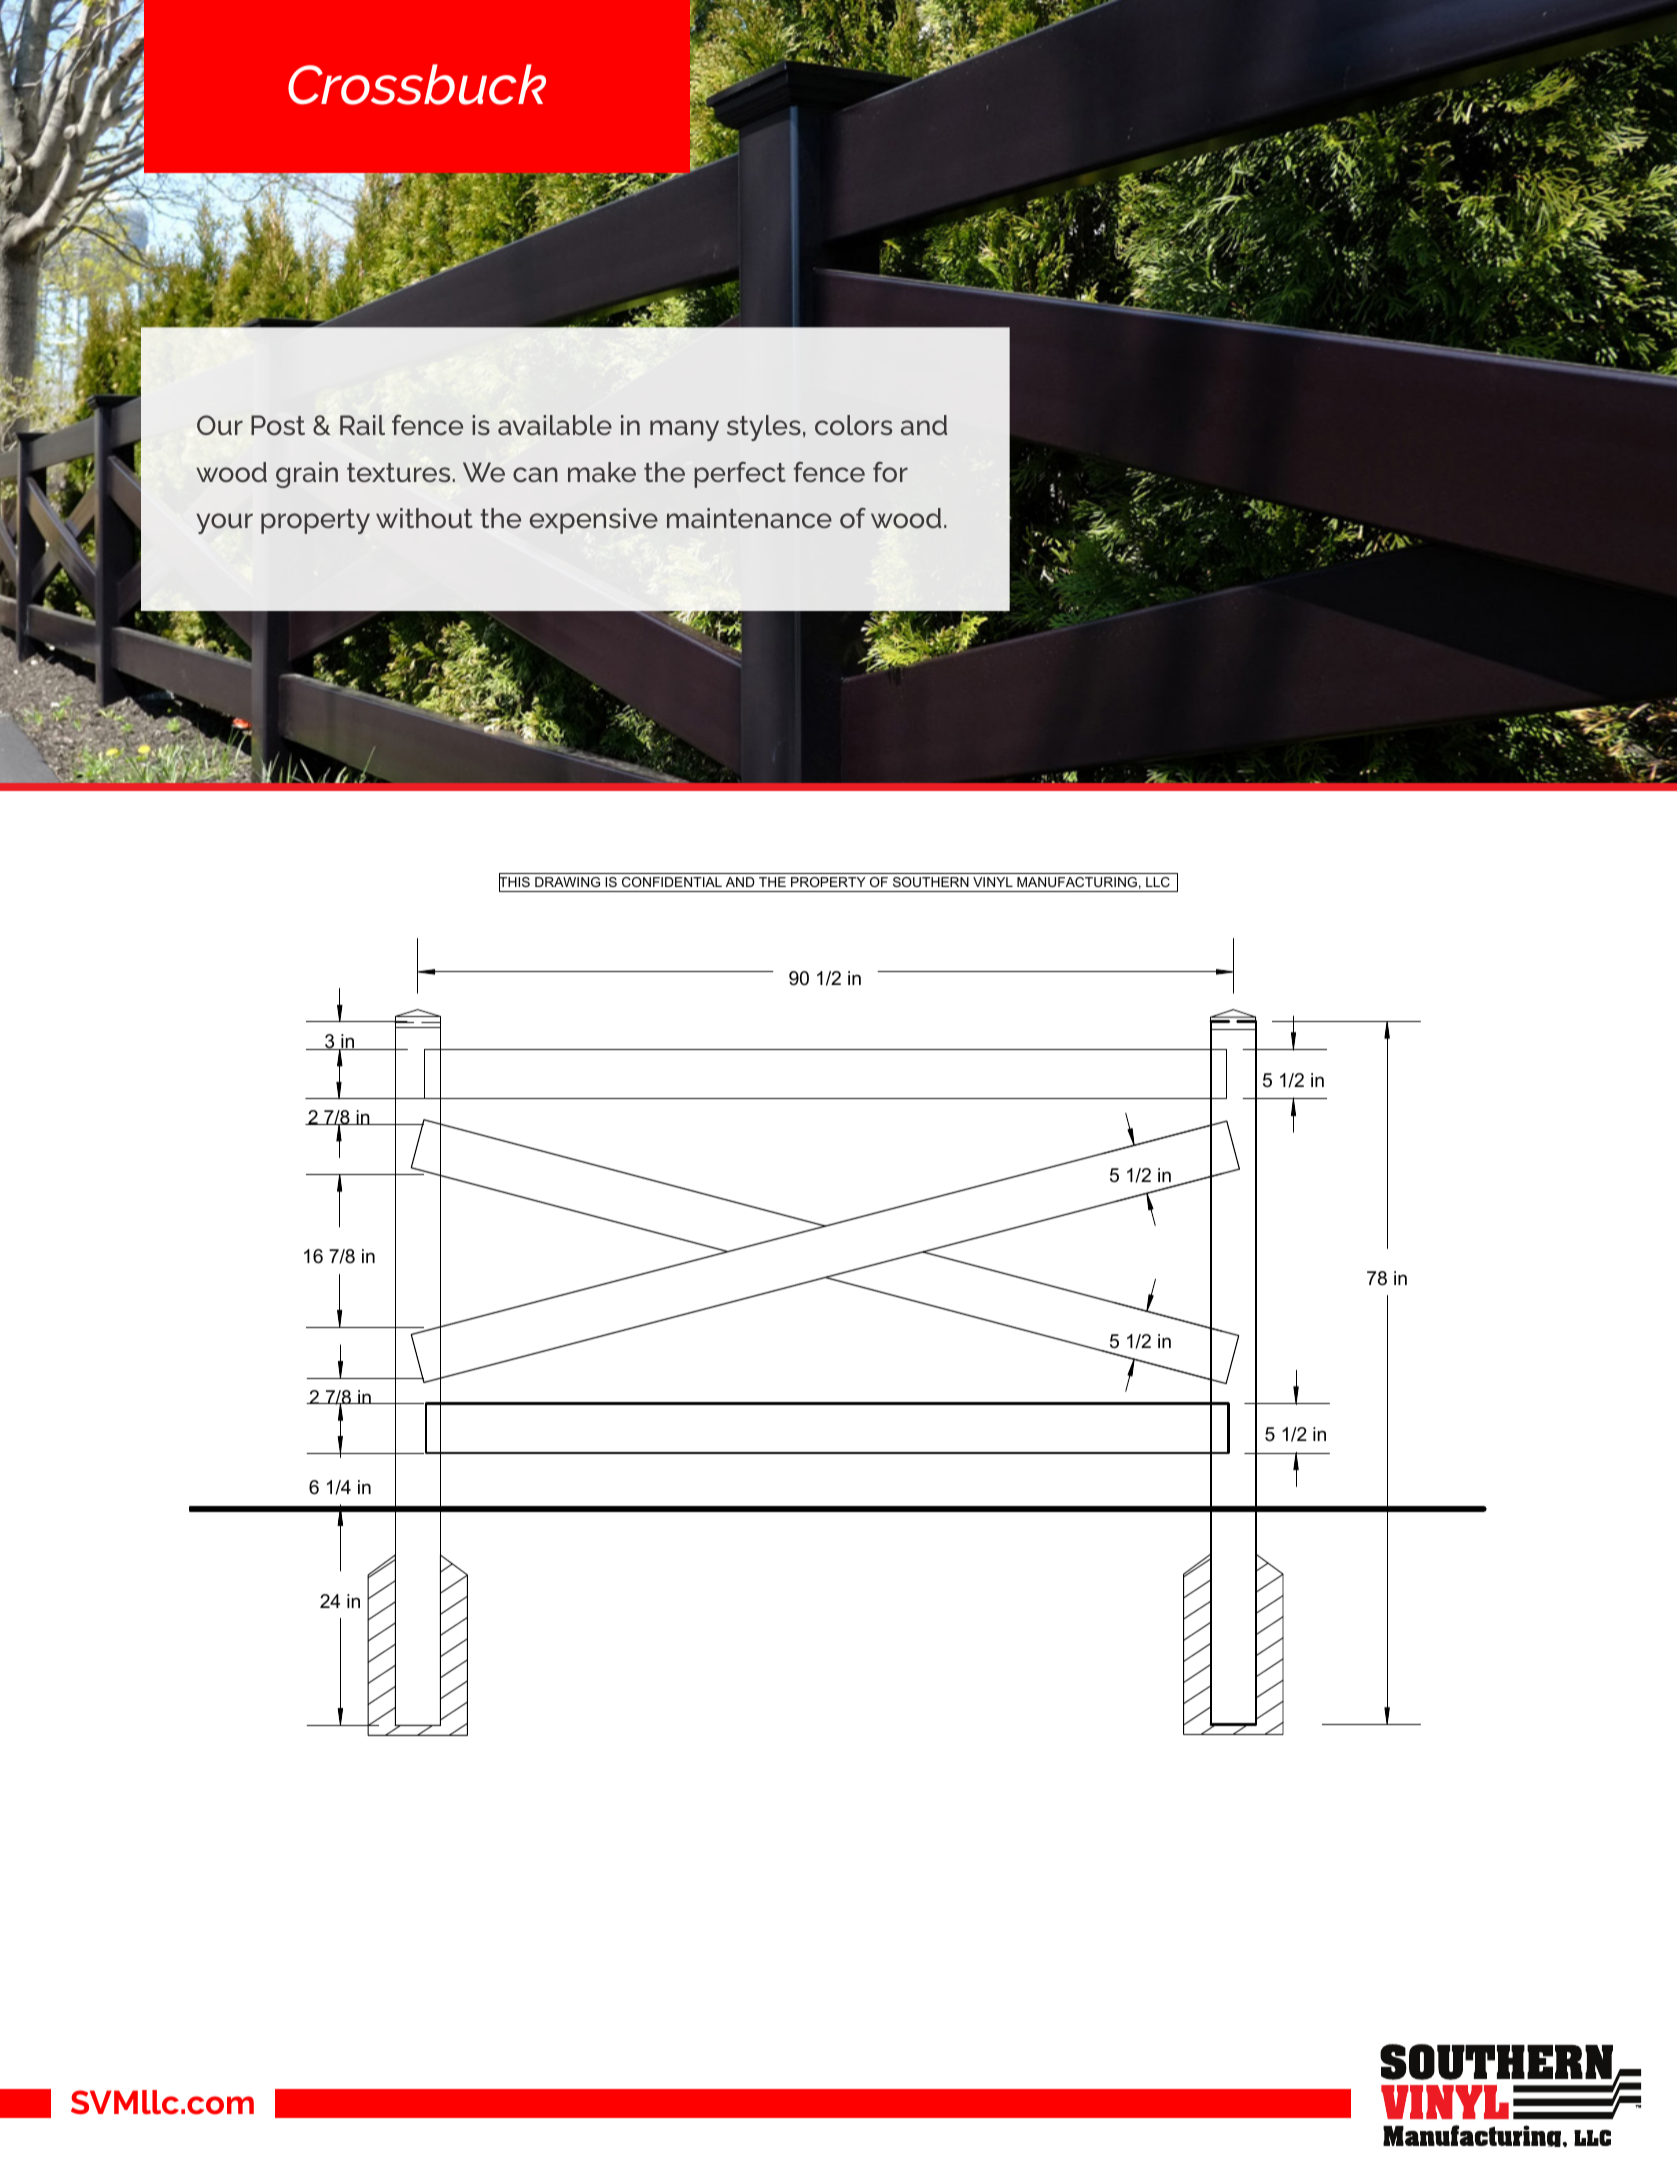 The width and height of the image is (1677, 2170). Describe the element at coordinates (853, 425) in the image. I see `colors` at that location.
